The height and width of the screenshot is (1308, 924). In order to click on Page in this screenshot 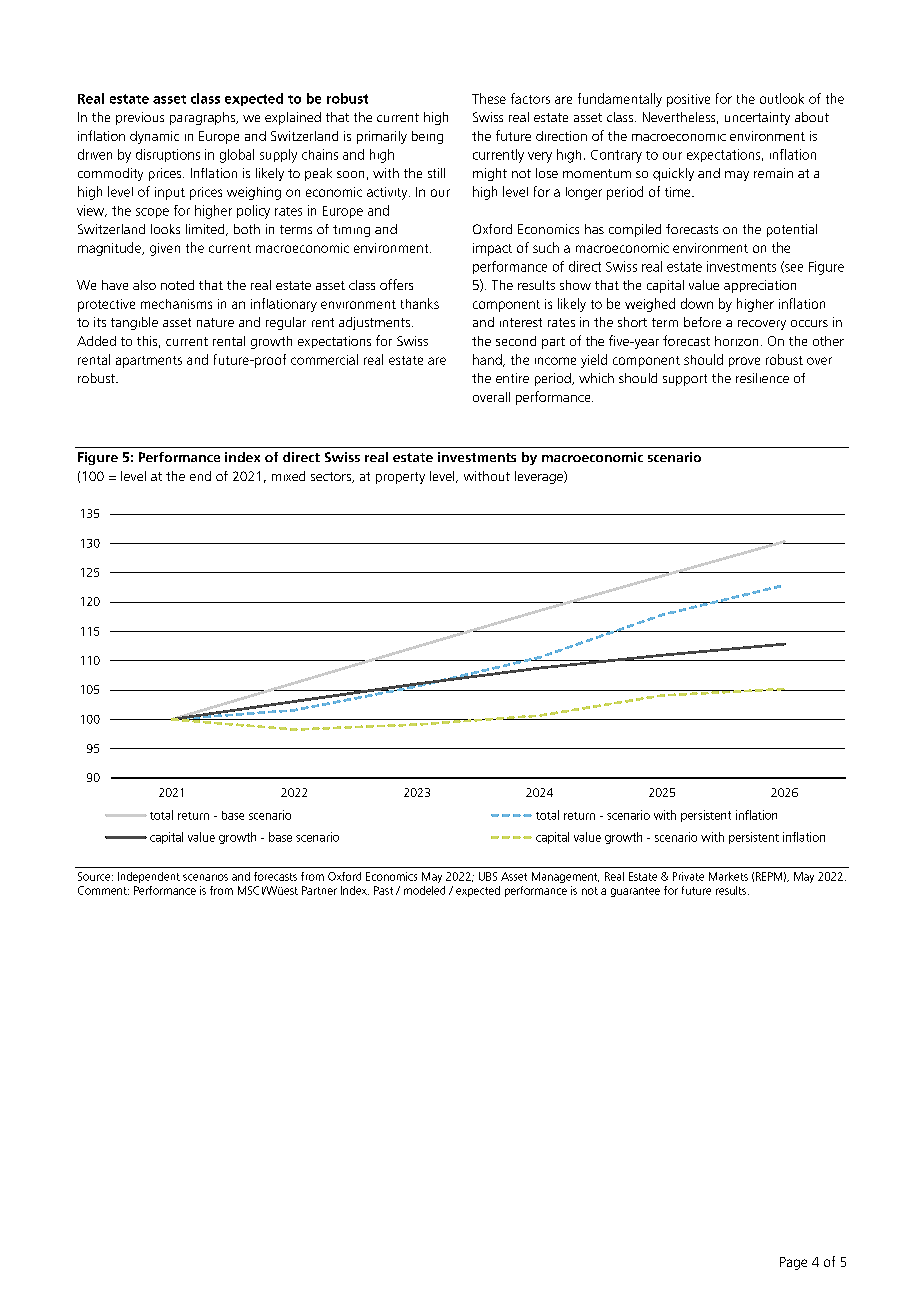, I will do `click(793, 1263)`.
